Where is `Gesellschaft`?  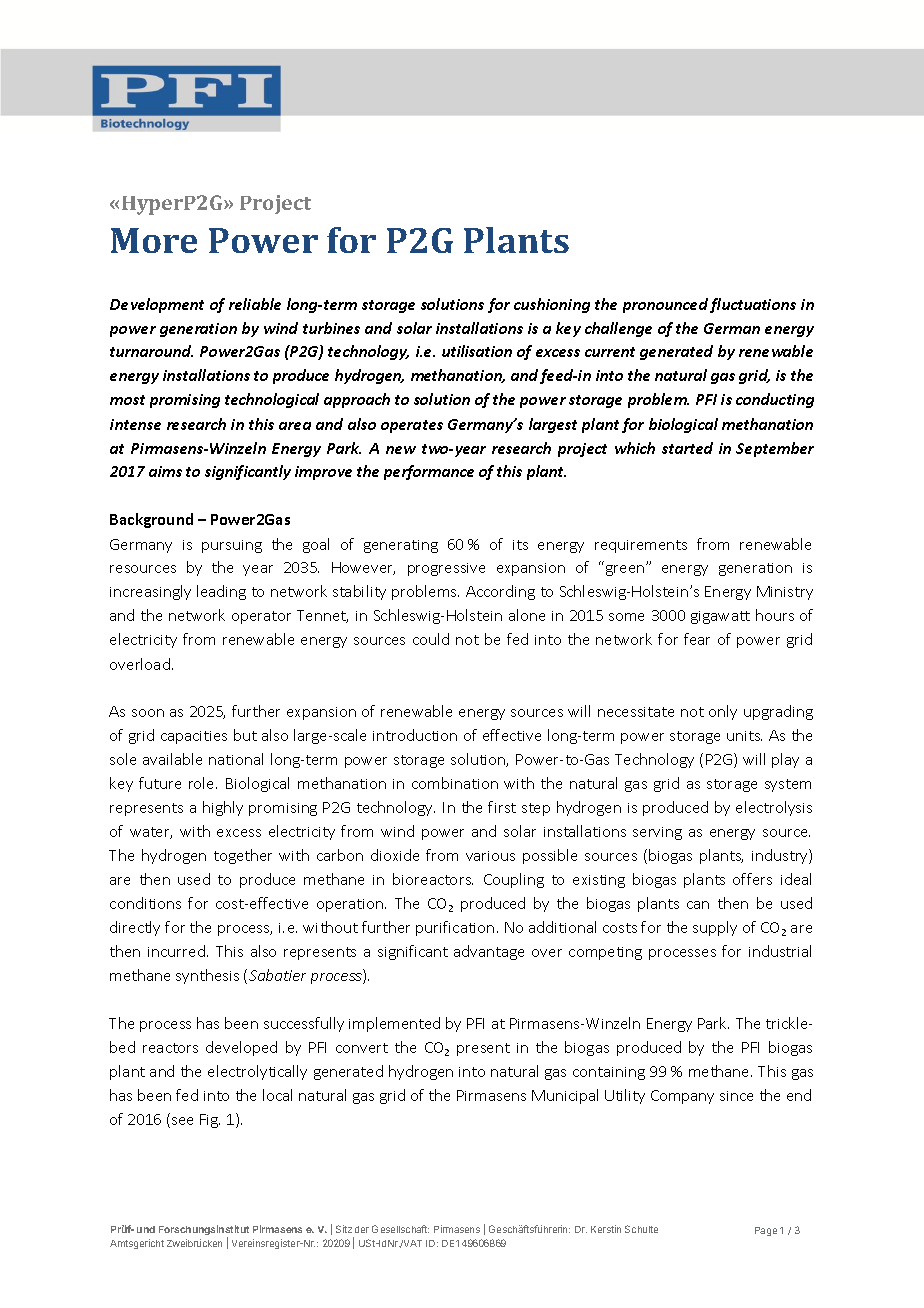 Gesellschaft is located at coordinates (400, 1229).
